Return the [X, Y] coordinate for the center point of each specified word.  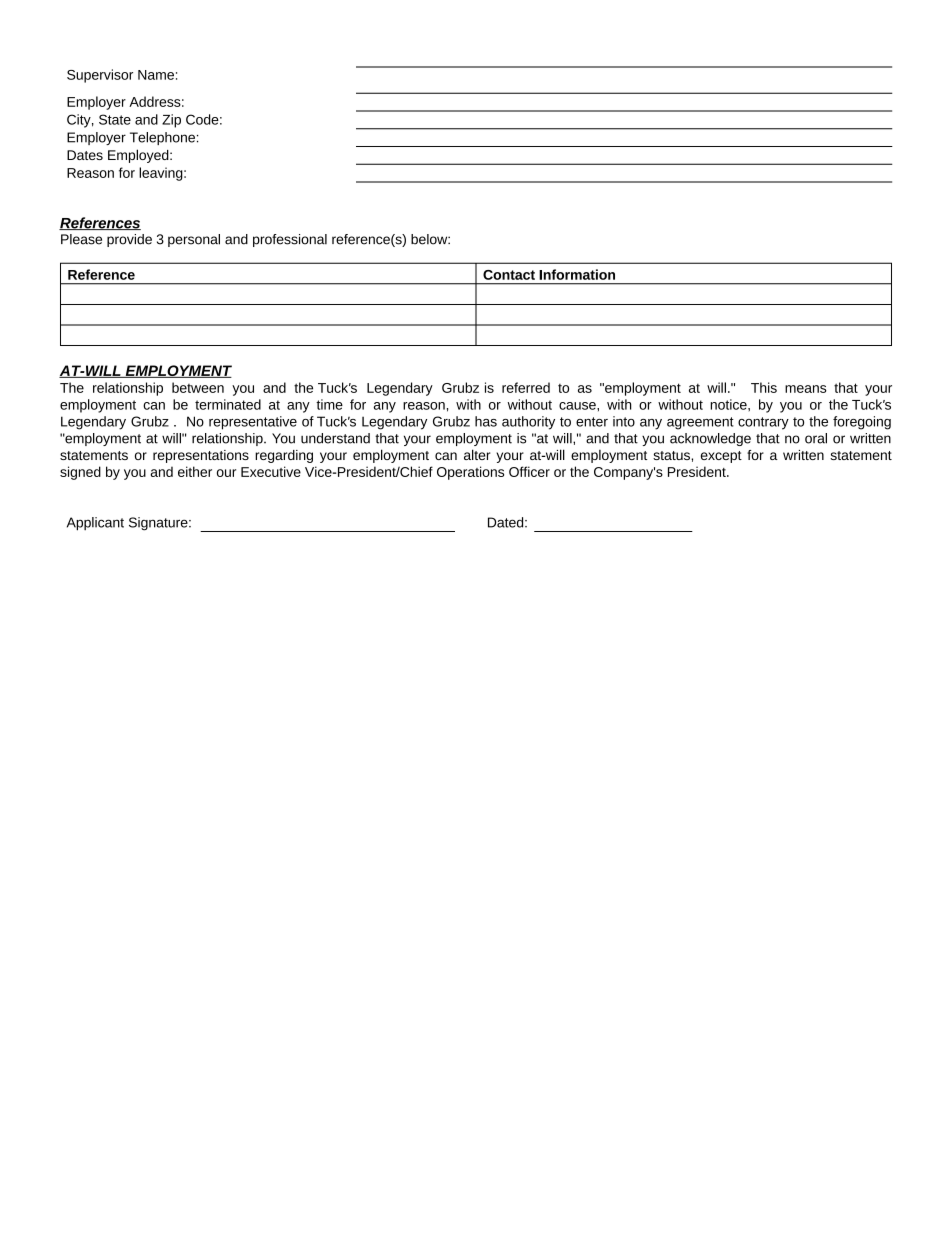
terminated [228, 404]
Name [156, 75]
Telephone [162, 138]
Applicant [95, 524]
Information [577, 274]
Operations [470, 473]
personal [194, 240]
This [764, 387]
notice [730, 404]
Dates [85, 155]
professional [290, 240]
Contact [509, 275]
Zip [171, 121]
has [486, 421]
